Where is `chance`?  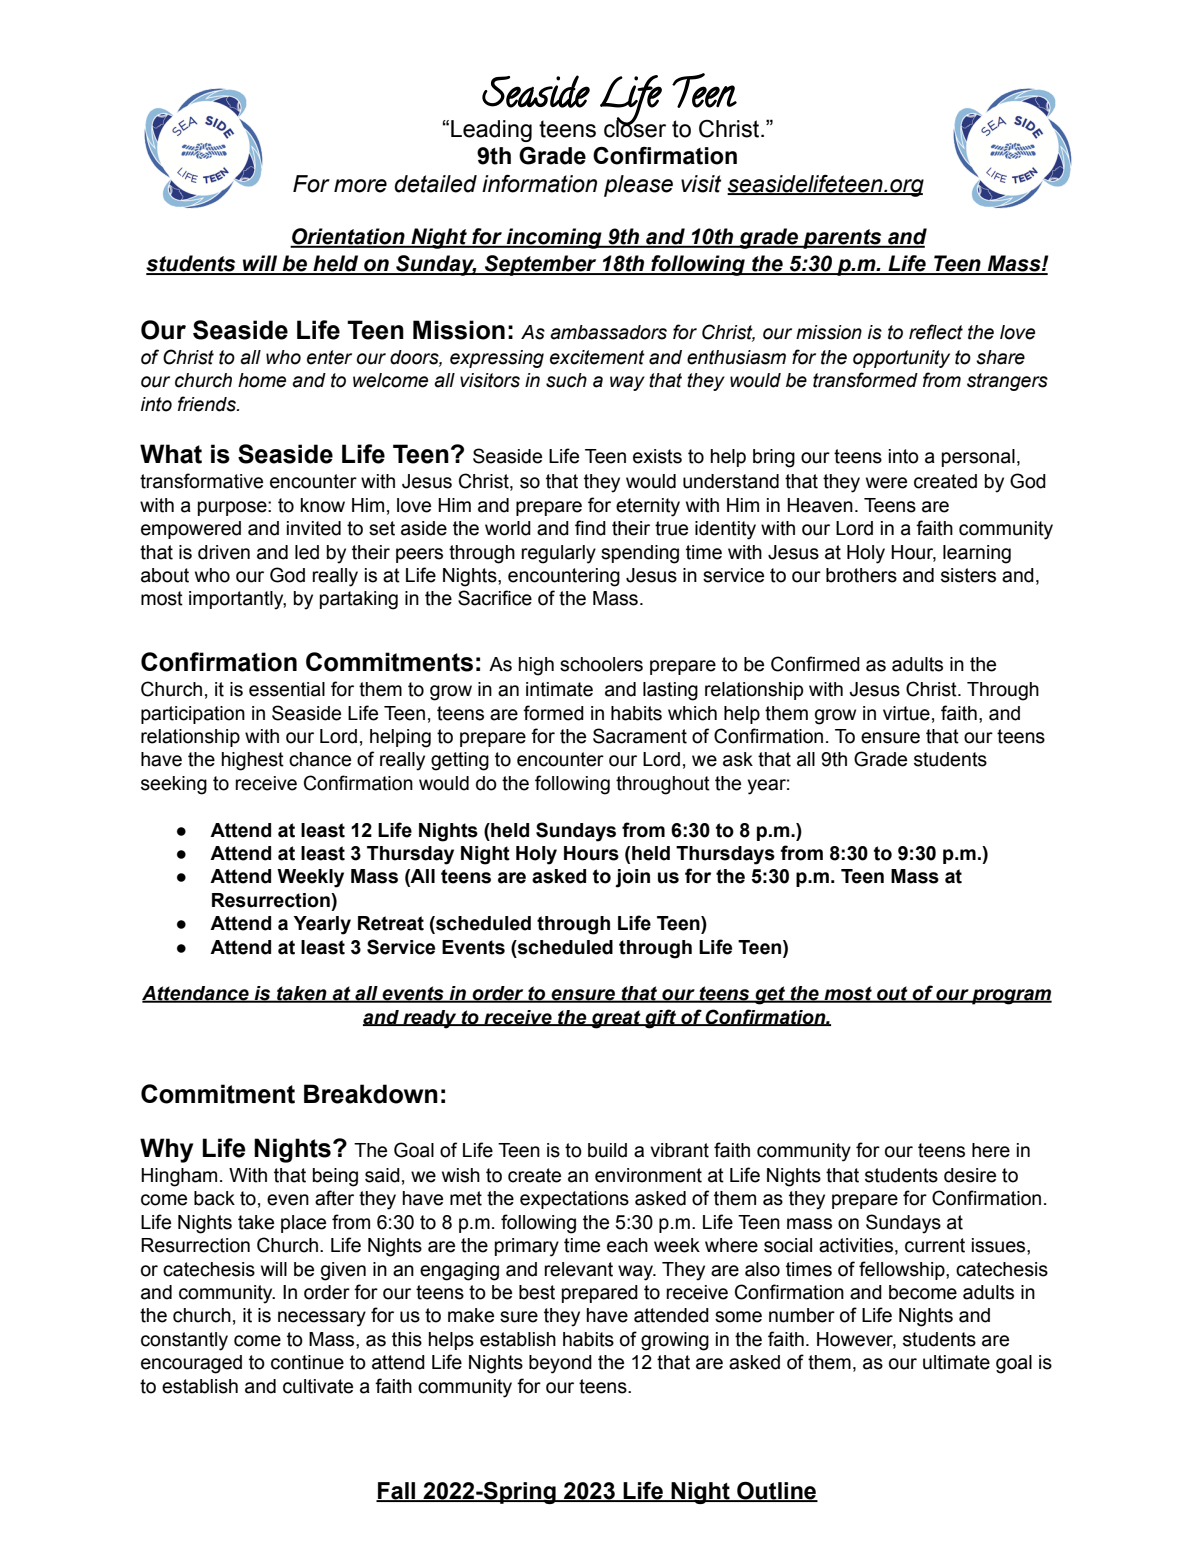 chance is located at coordinates (320, 759).
